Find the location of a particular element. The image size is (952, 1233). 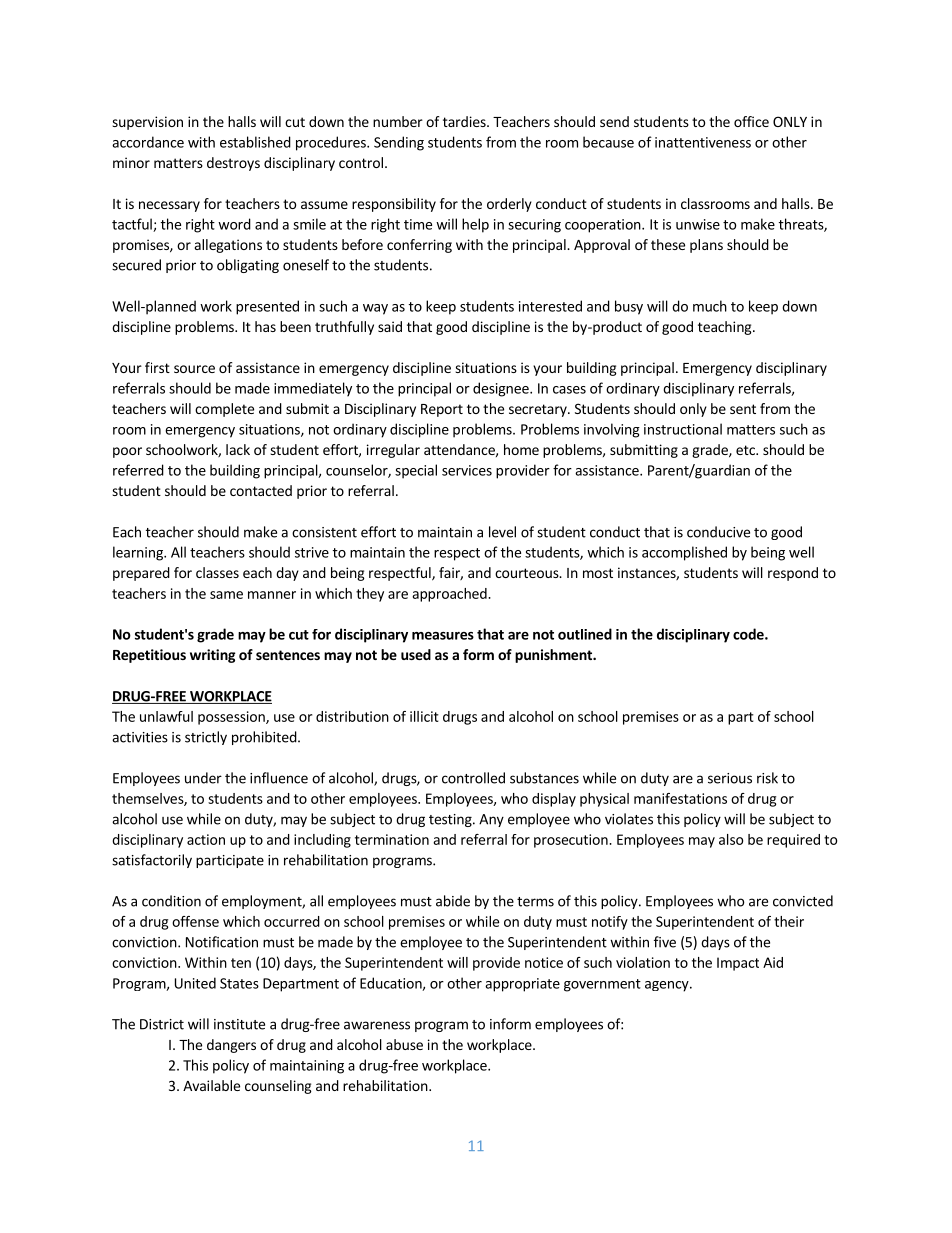

inattentiveness is located at coordinates (703, 142).
